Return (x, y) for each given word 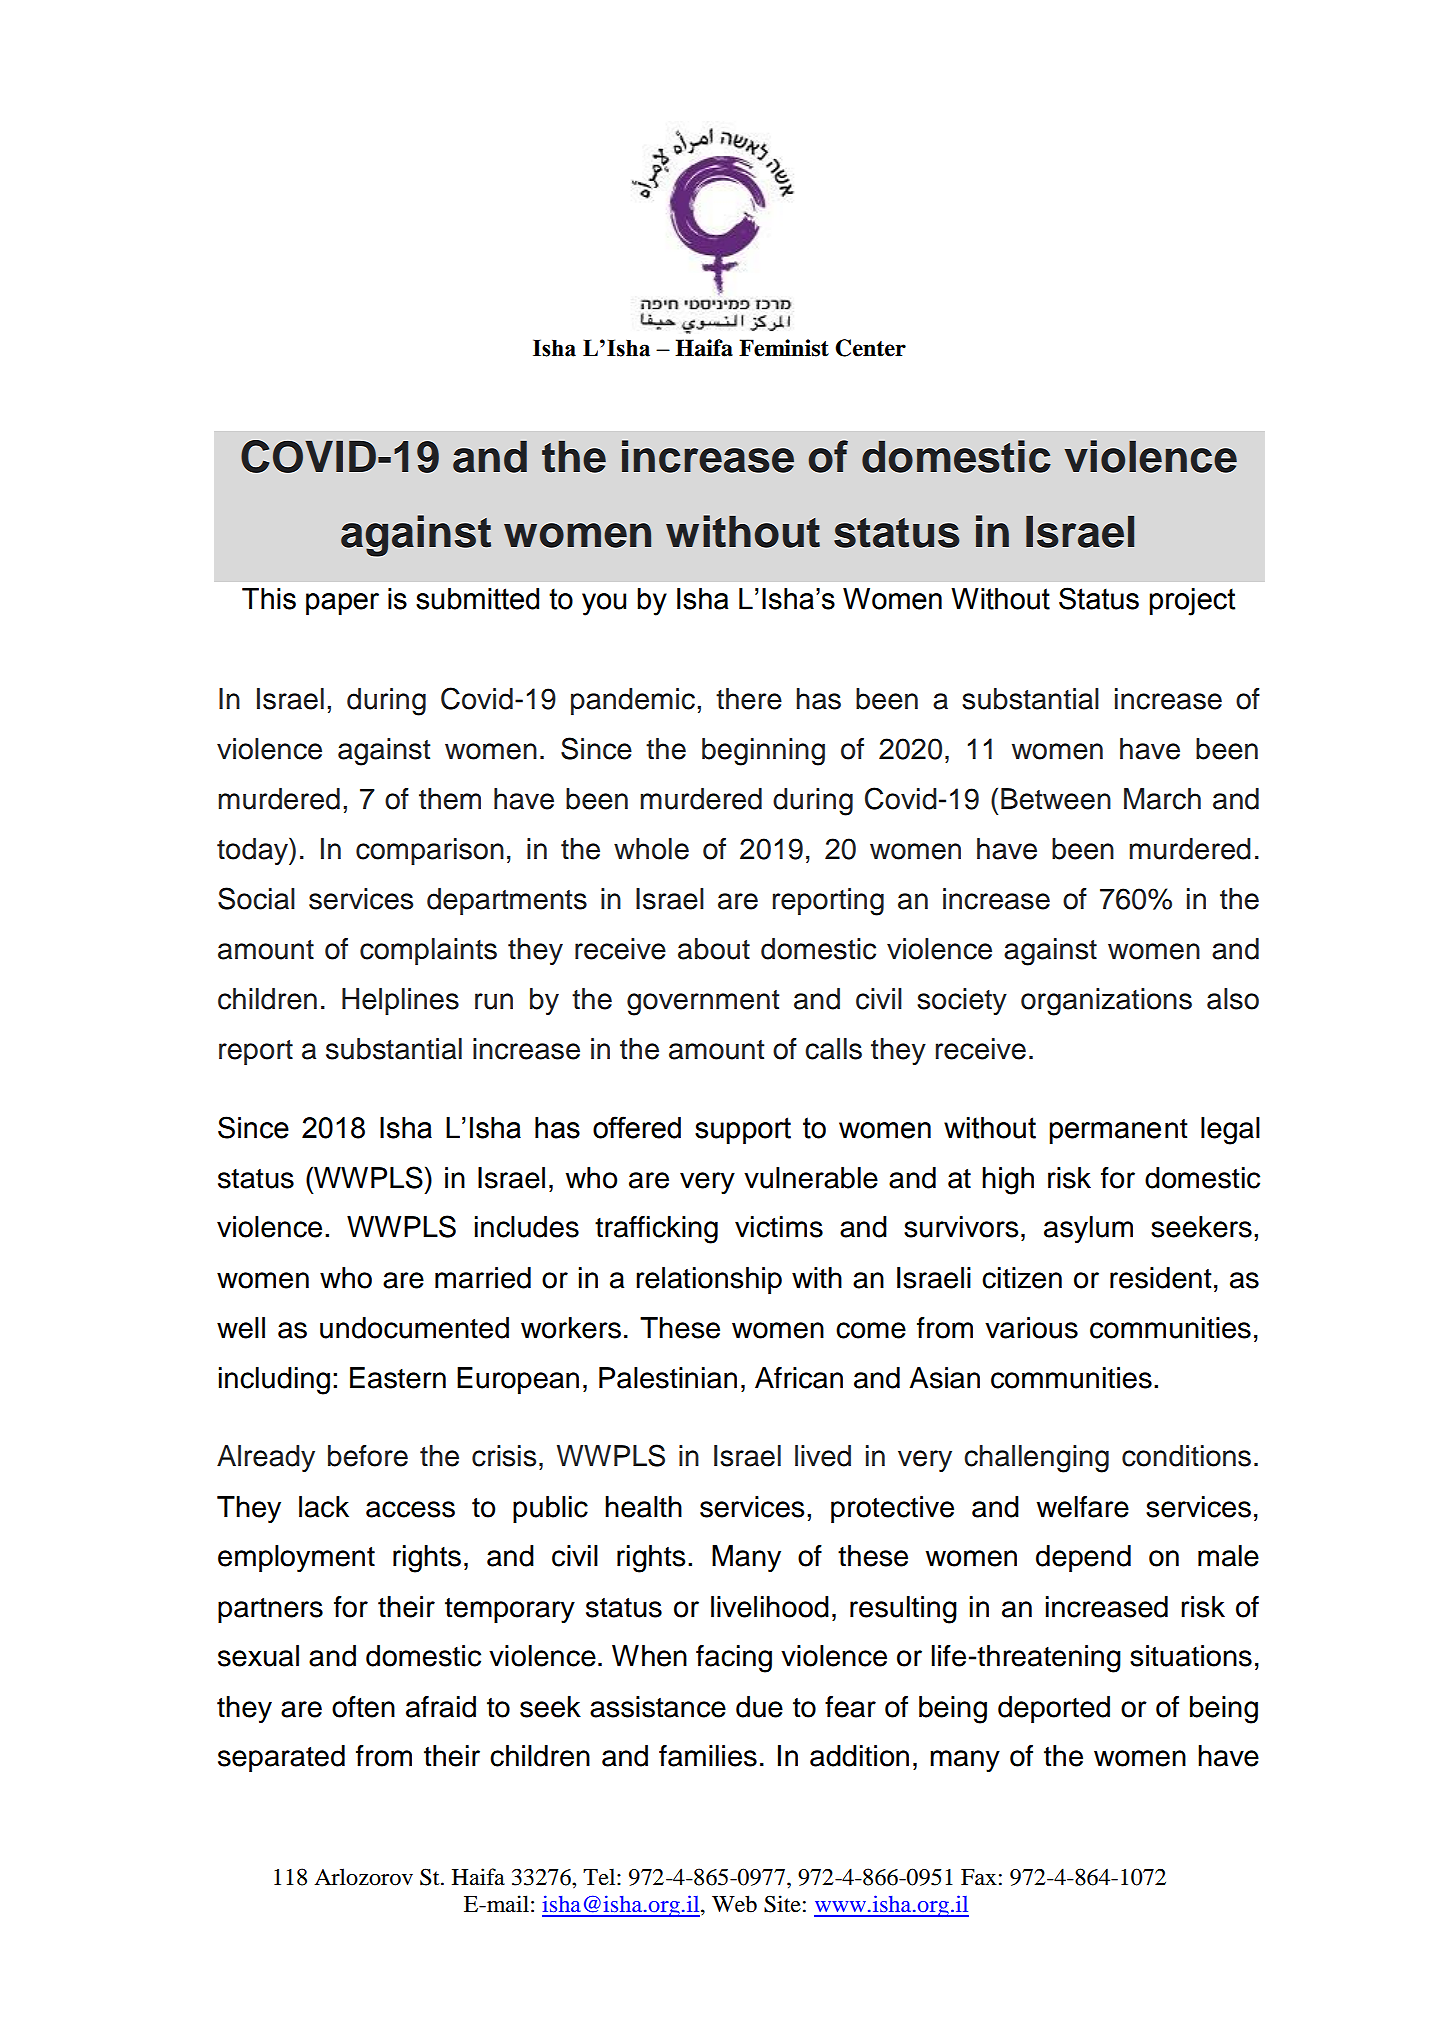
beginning (763, 752)
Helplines (400, 1001)
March (1162, 799)
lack (324, 1507)
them (450, 799)
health (643, 1507)
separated (281, 1758)
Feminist (784, 348)
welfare (1083, 1507)
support (743, 1130)
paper (342, 604)
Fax (979, 1877)
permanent (1118, 1131)
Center (870, 348)
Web (734, 1904)
